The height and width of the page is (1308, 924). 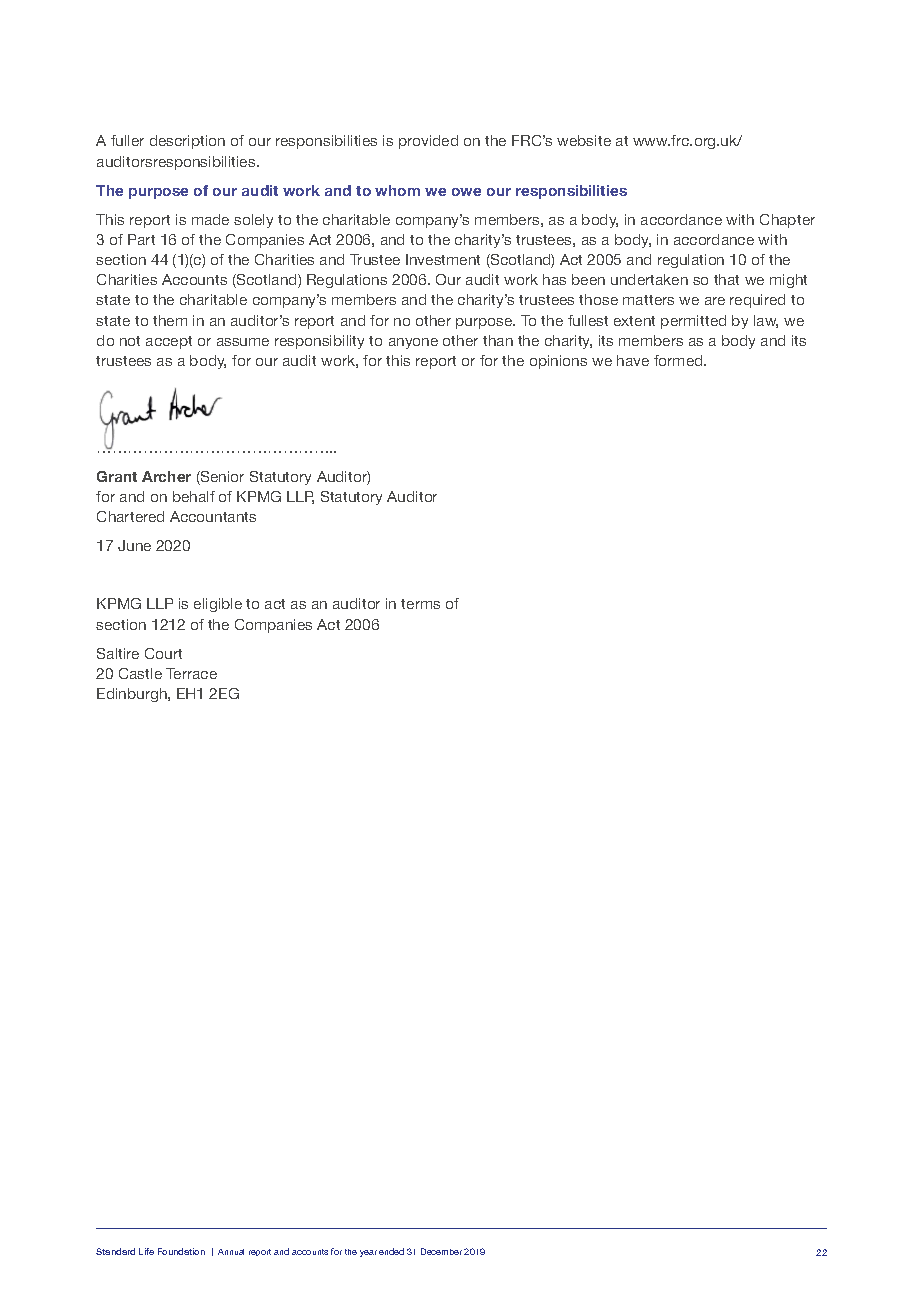 What do you see at coordinates (181, 1251) in the page?
I see `Foundation` at bounding box center [181, 1251].
